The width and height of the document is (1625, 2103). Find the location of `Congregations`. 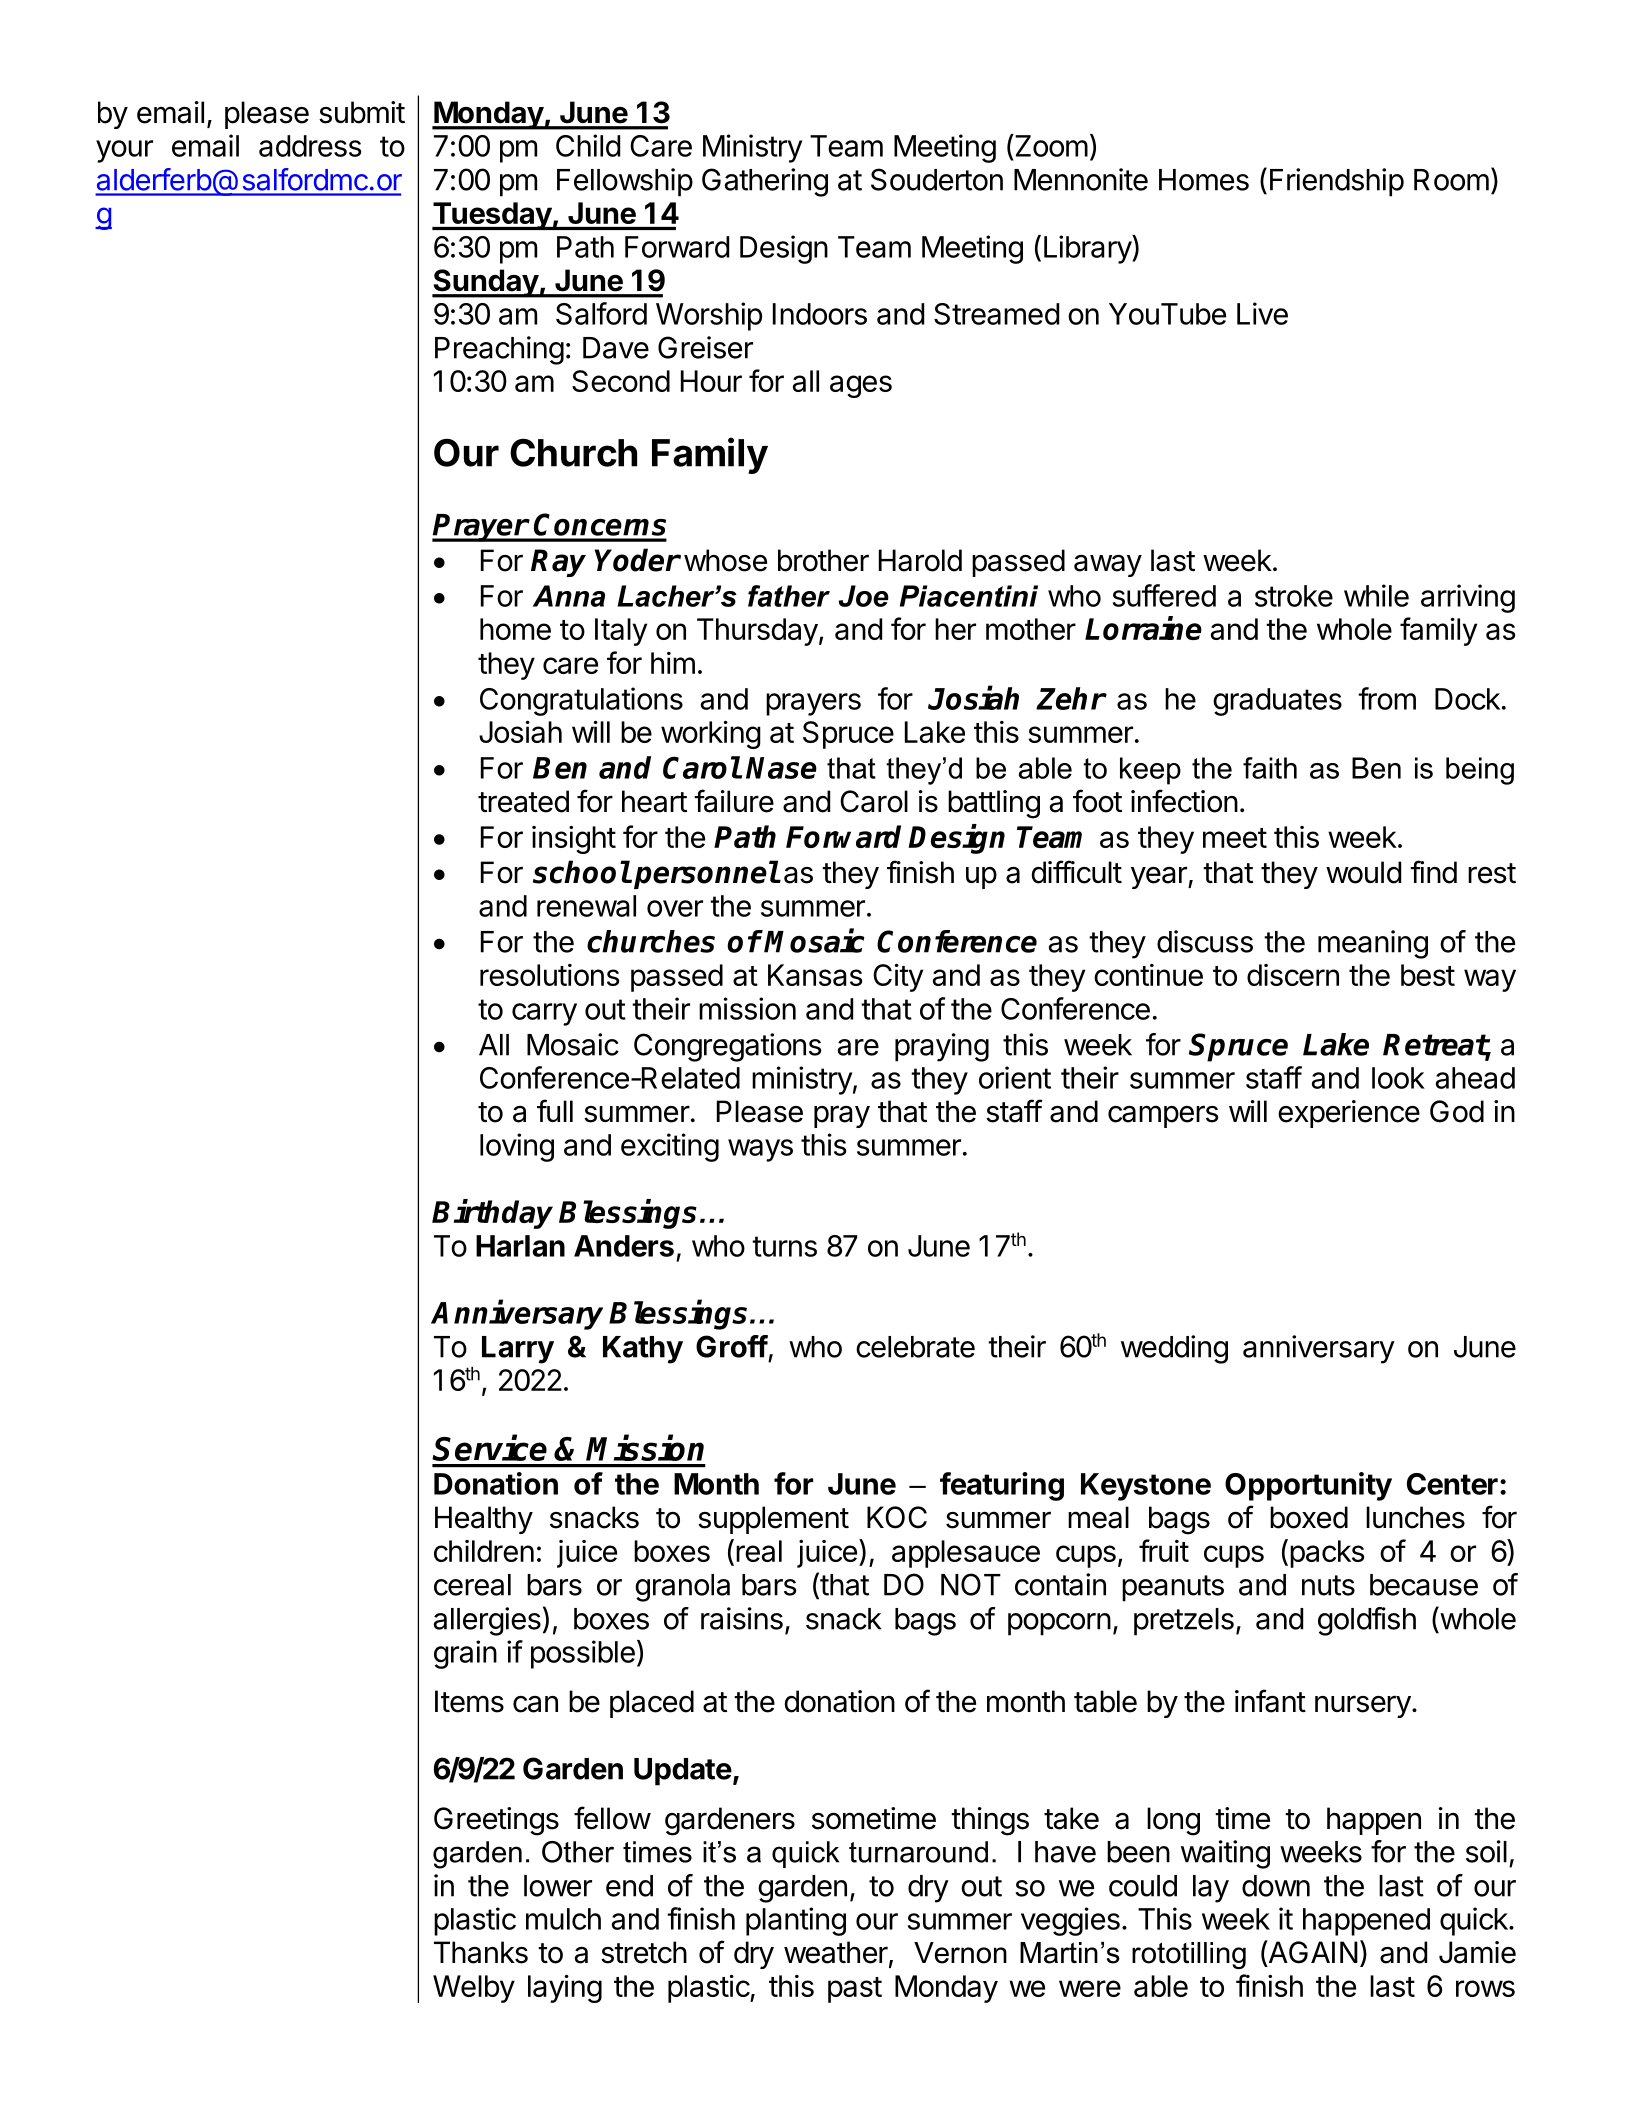

Congregations is located at coordinates (728, 1047).
